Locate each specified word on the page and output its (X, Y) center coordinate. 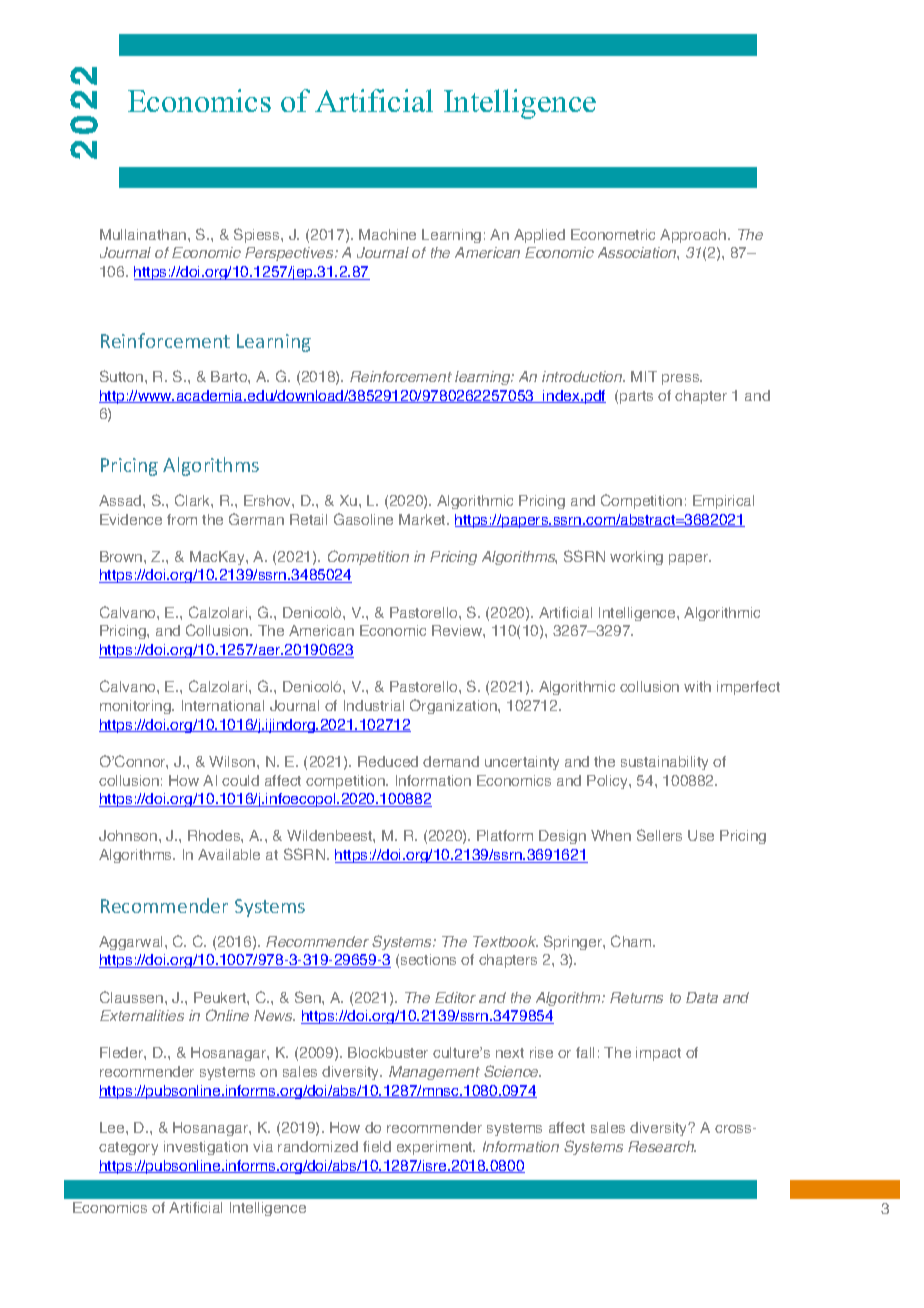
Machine (387, 234)
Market (423, 519)
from (182, 519)
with (697, 686)
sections (428, 959)
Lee (113, 1127)
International (223, 705)
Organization (454, 706)
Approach (694, 236)
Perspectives (290, 254)
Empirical (723, 502)
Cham (632, 941)
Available (229, 854)
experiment (436, 1148)
